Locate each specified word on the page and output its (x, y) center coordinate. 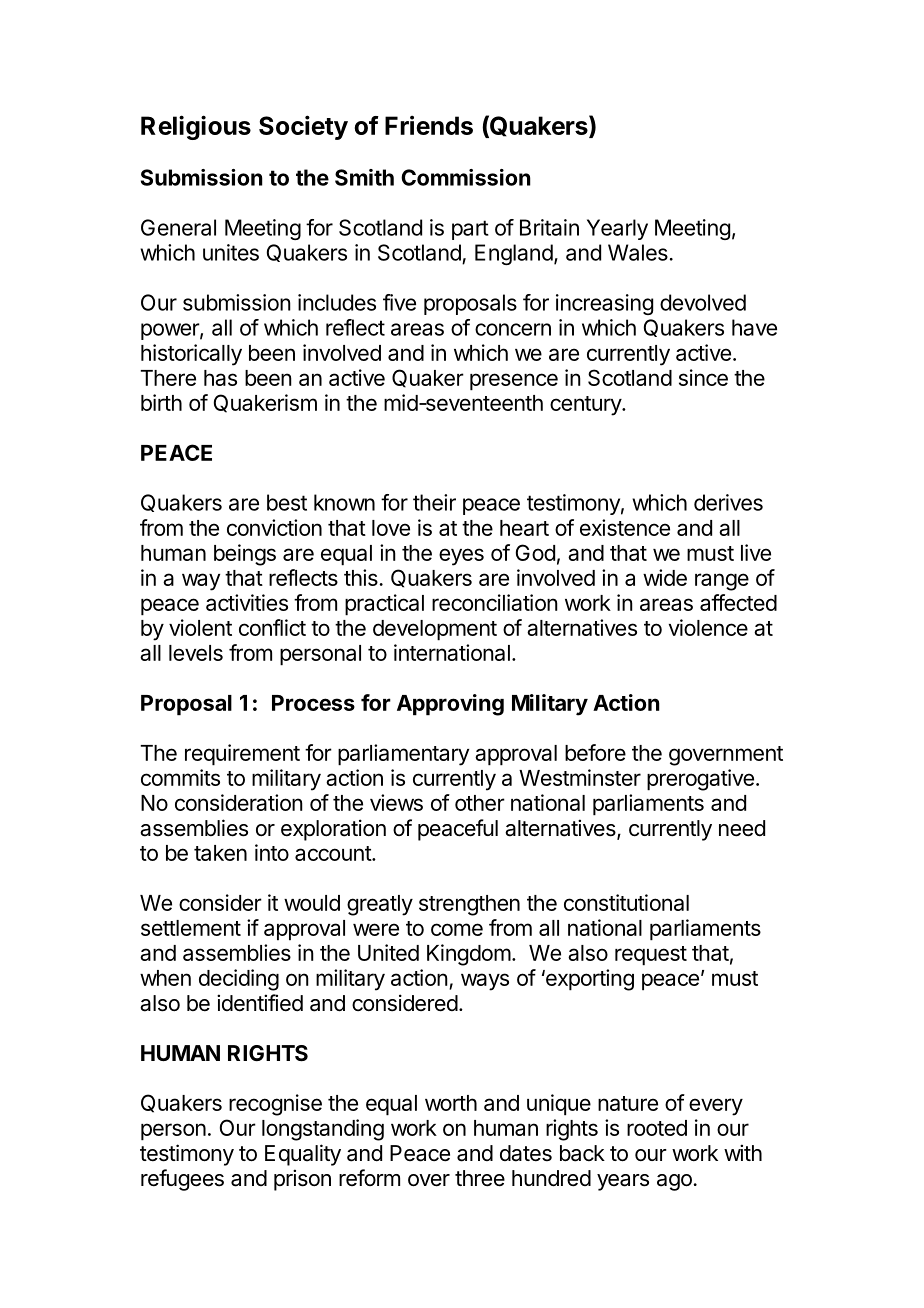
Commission (466, 177)
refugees (182, 1180)
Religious (196, 127)
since (703, 377)
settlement (191, 928)
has (220, 378)
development (435, 630)
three (480, 1178)
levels (196, 653)
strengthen (469, 905)
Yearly (617, 229)
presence (514, 382)
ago (674, 1182)
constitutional (626, 902)
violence (708, 627)
